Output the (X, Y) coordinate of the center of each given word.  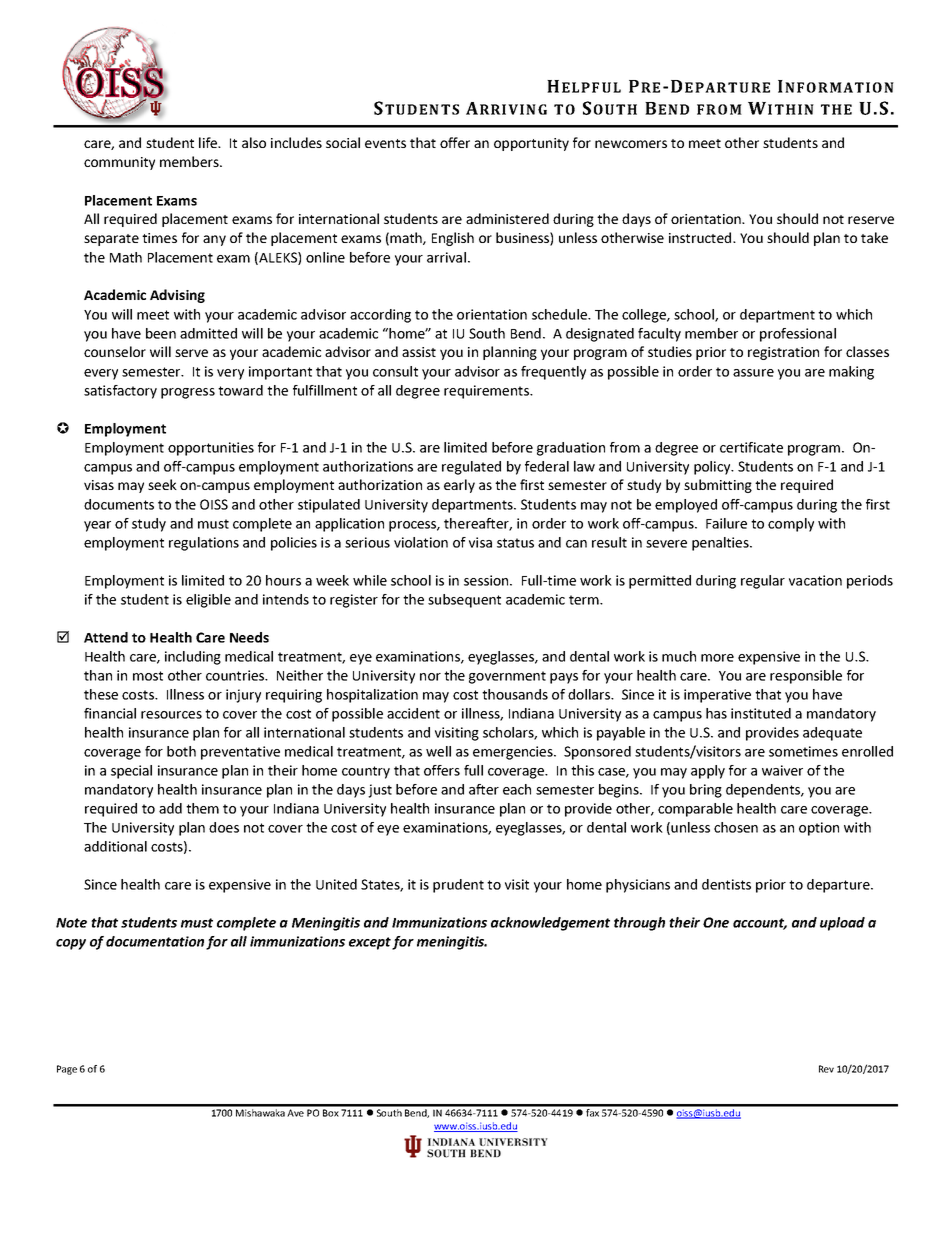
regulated (471, 468)
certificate (751, 447)
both (181, 751)
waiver (782, 770)
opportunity (531, 144)
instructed (701, 237)
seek (162, 484)
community (119, 163)
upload (842, 924)
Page (67, 1070)
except (370, 943)
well (438, 751)
